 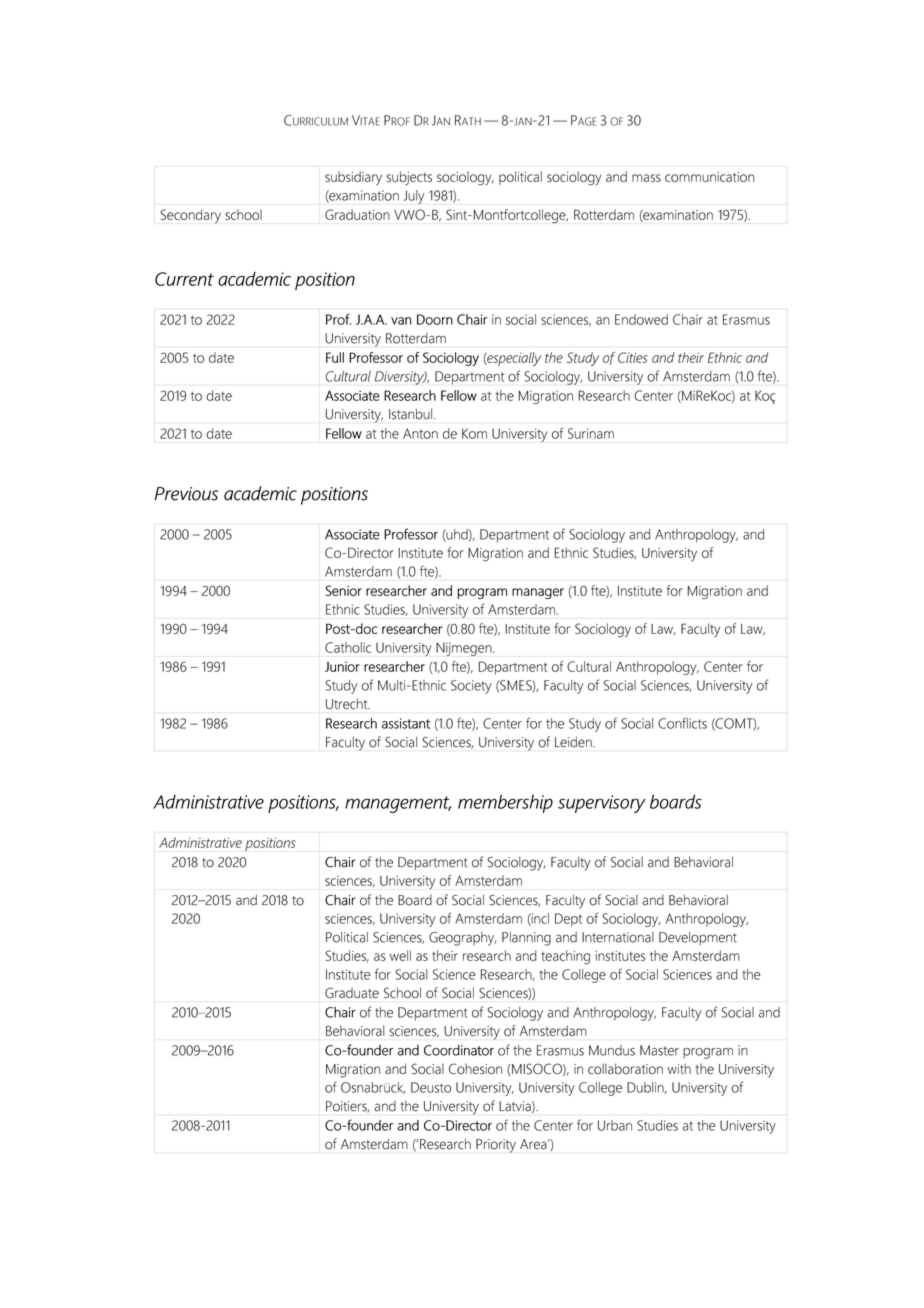 I want to click on Priority, so click(x=496, y=1146).
